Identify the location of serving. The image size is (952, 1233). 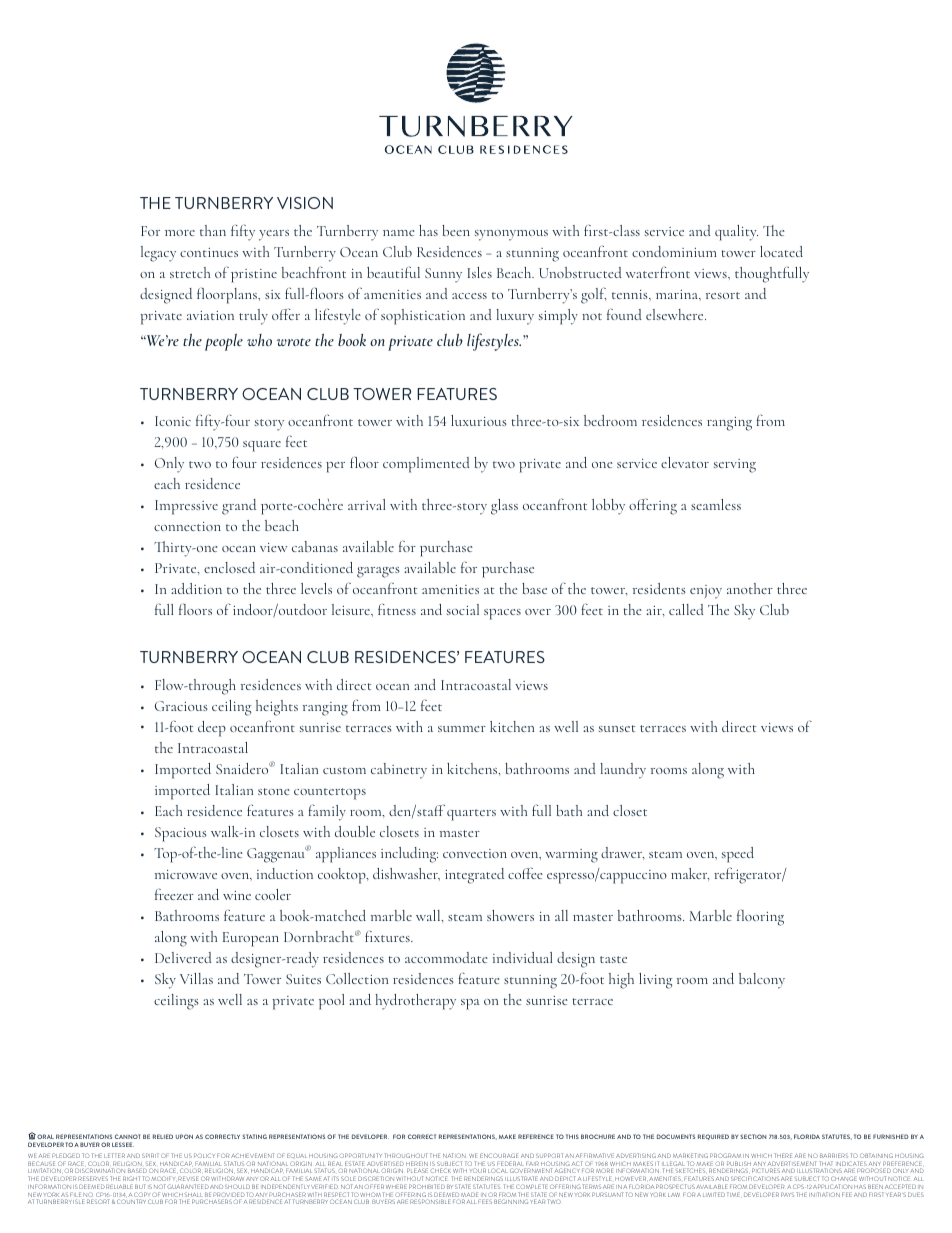
(735, 466).
